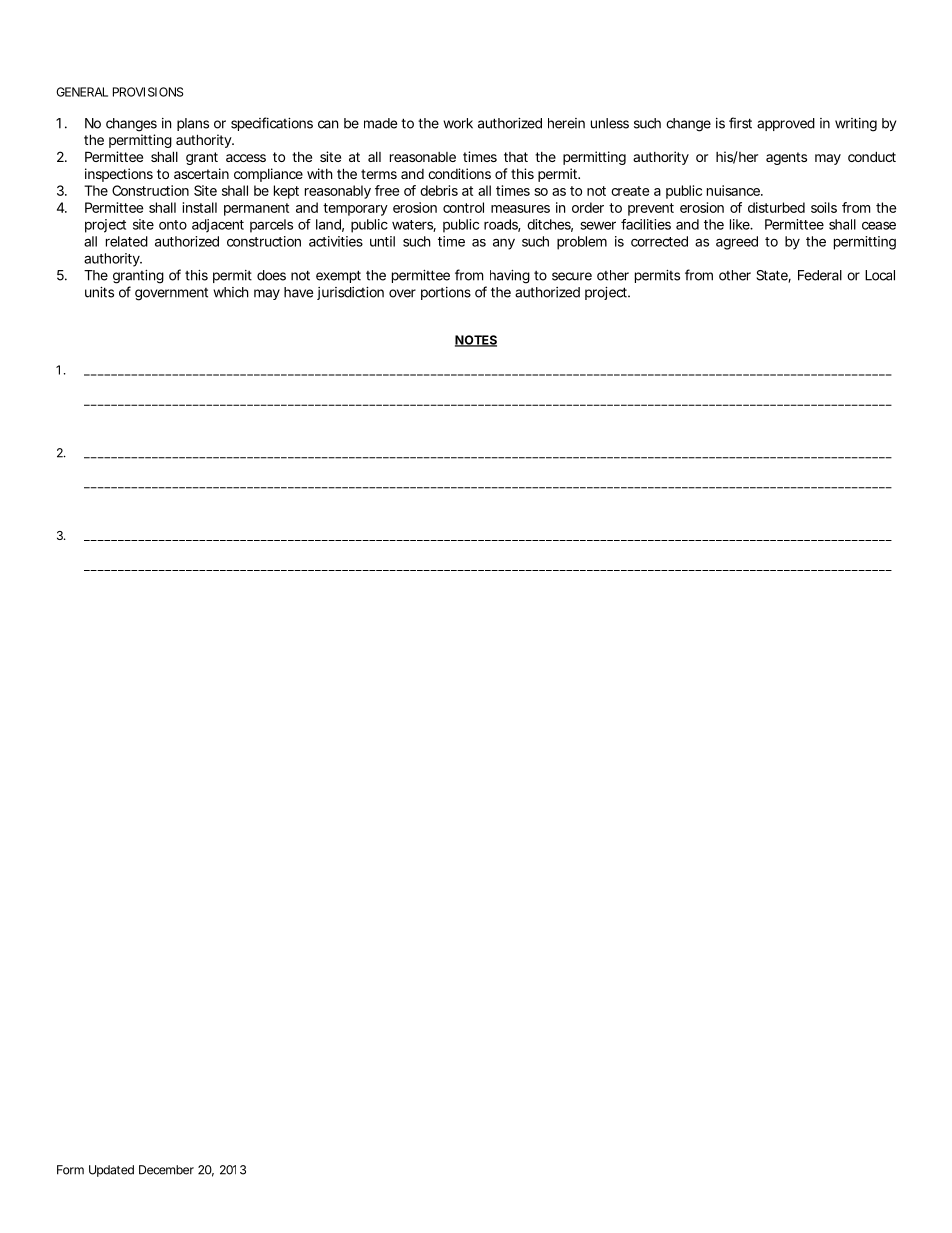 This page has width=952, height=1233. Describe the element at coordinates (166, 1170) in the page. I see `December` at that location.
